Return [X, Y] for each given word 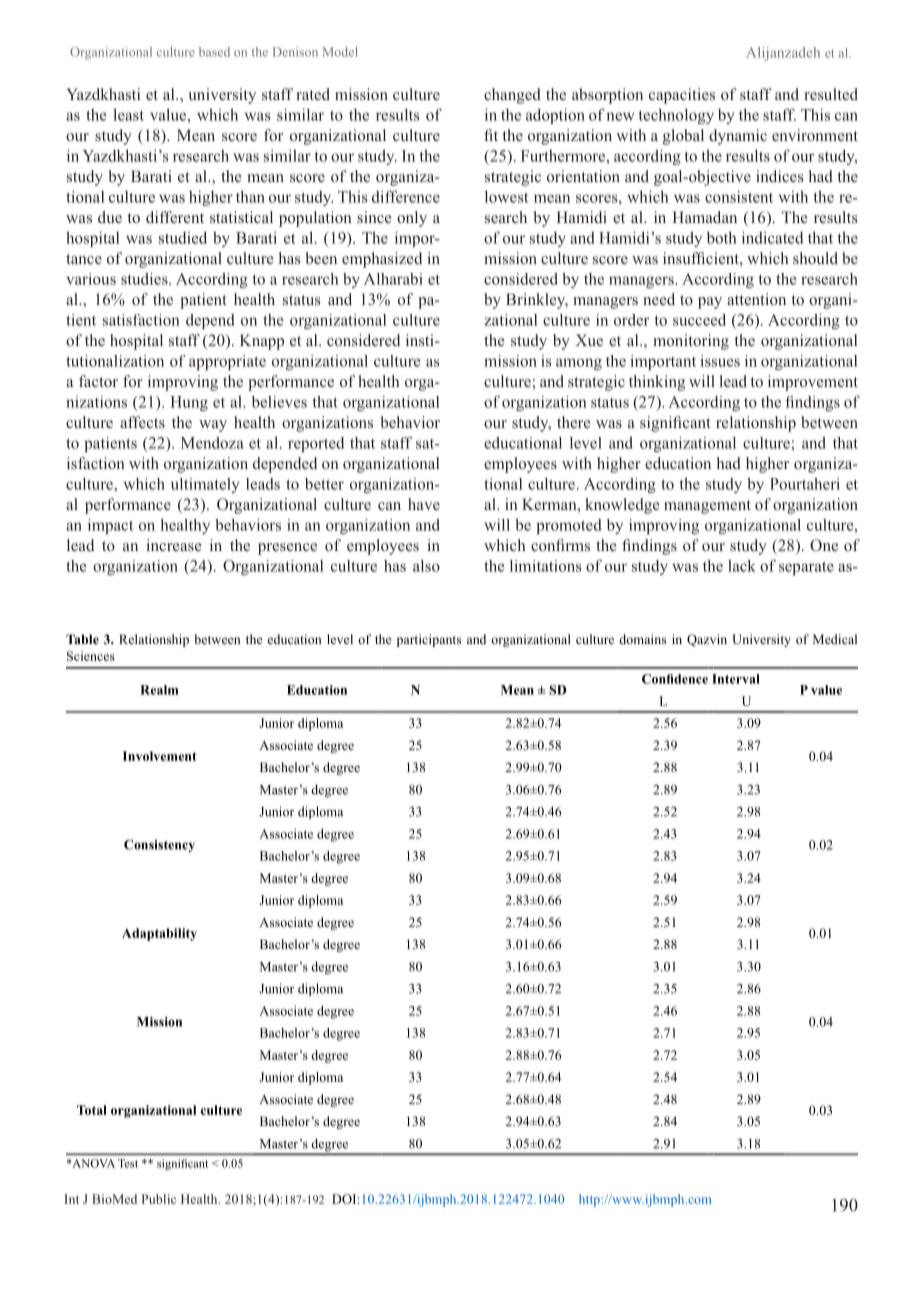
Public [159, 1199]
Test [128, 1163]
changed [512, 96]
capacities [682, 96]
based [214, 52]
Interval [736, 679]
